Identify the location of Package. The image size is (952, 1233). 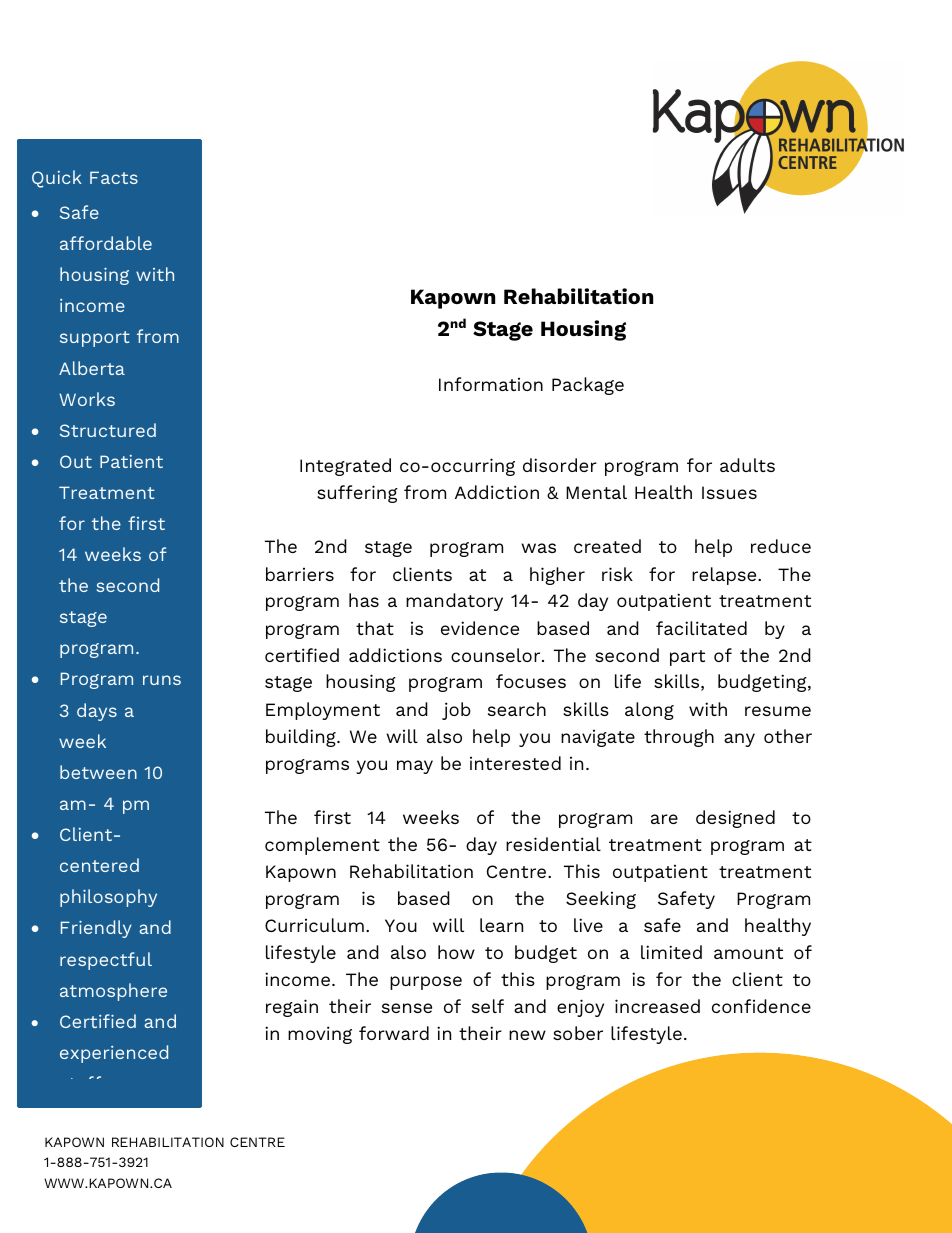
(588, 386).
